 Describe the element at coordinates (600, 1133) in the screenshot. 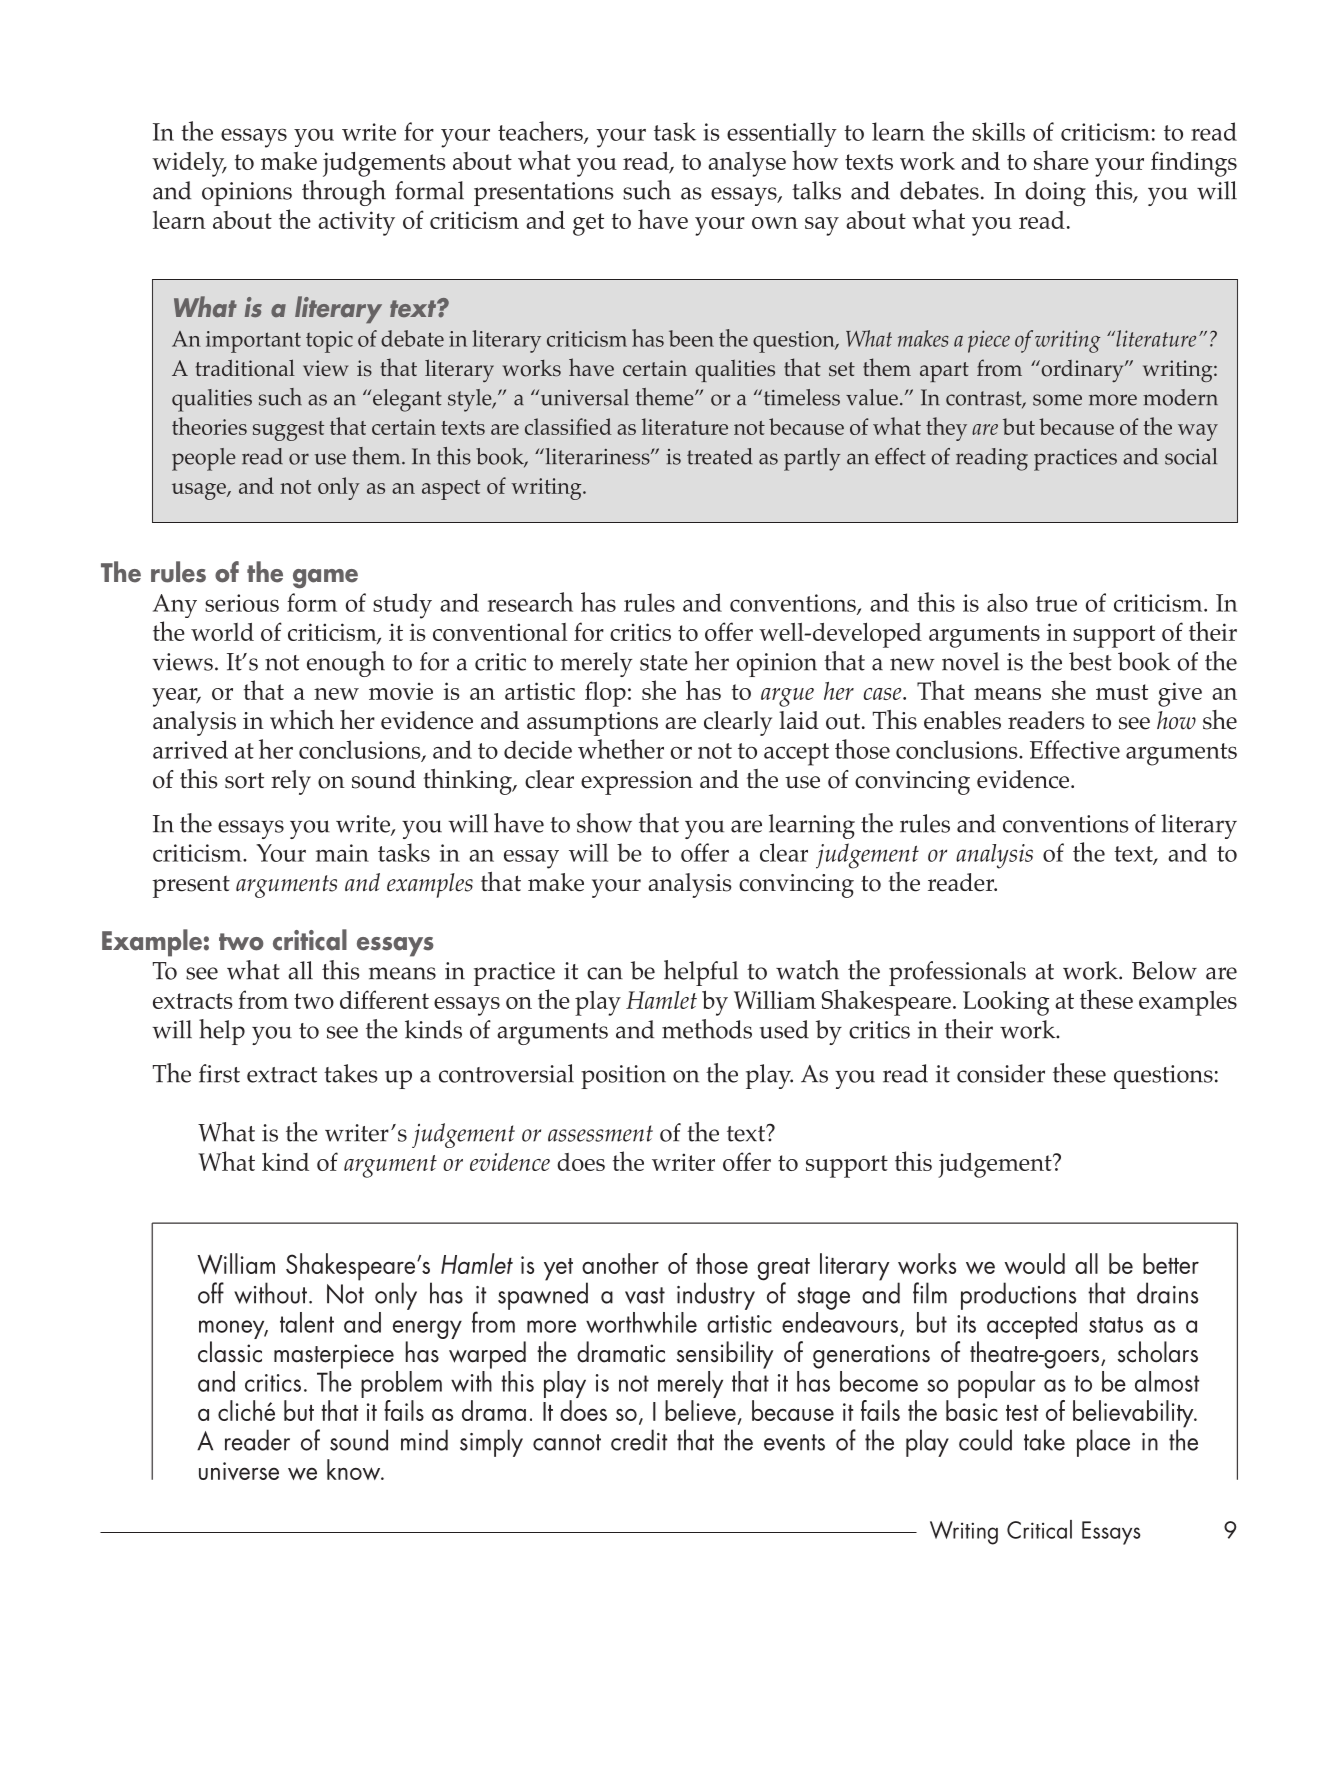

I see `assessment` at that location.
